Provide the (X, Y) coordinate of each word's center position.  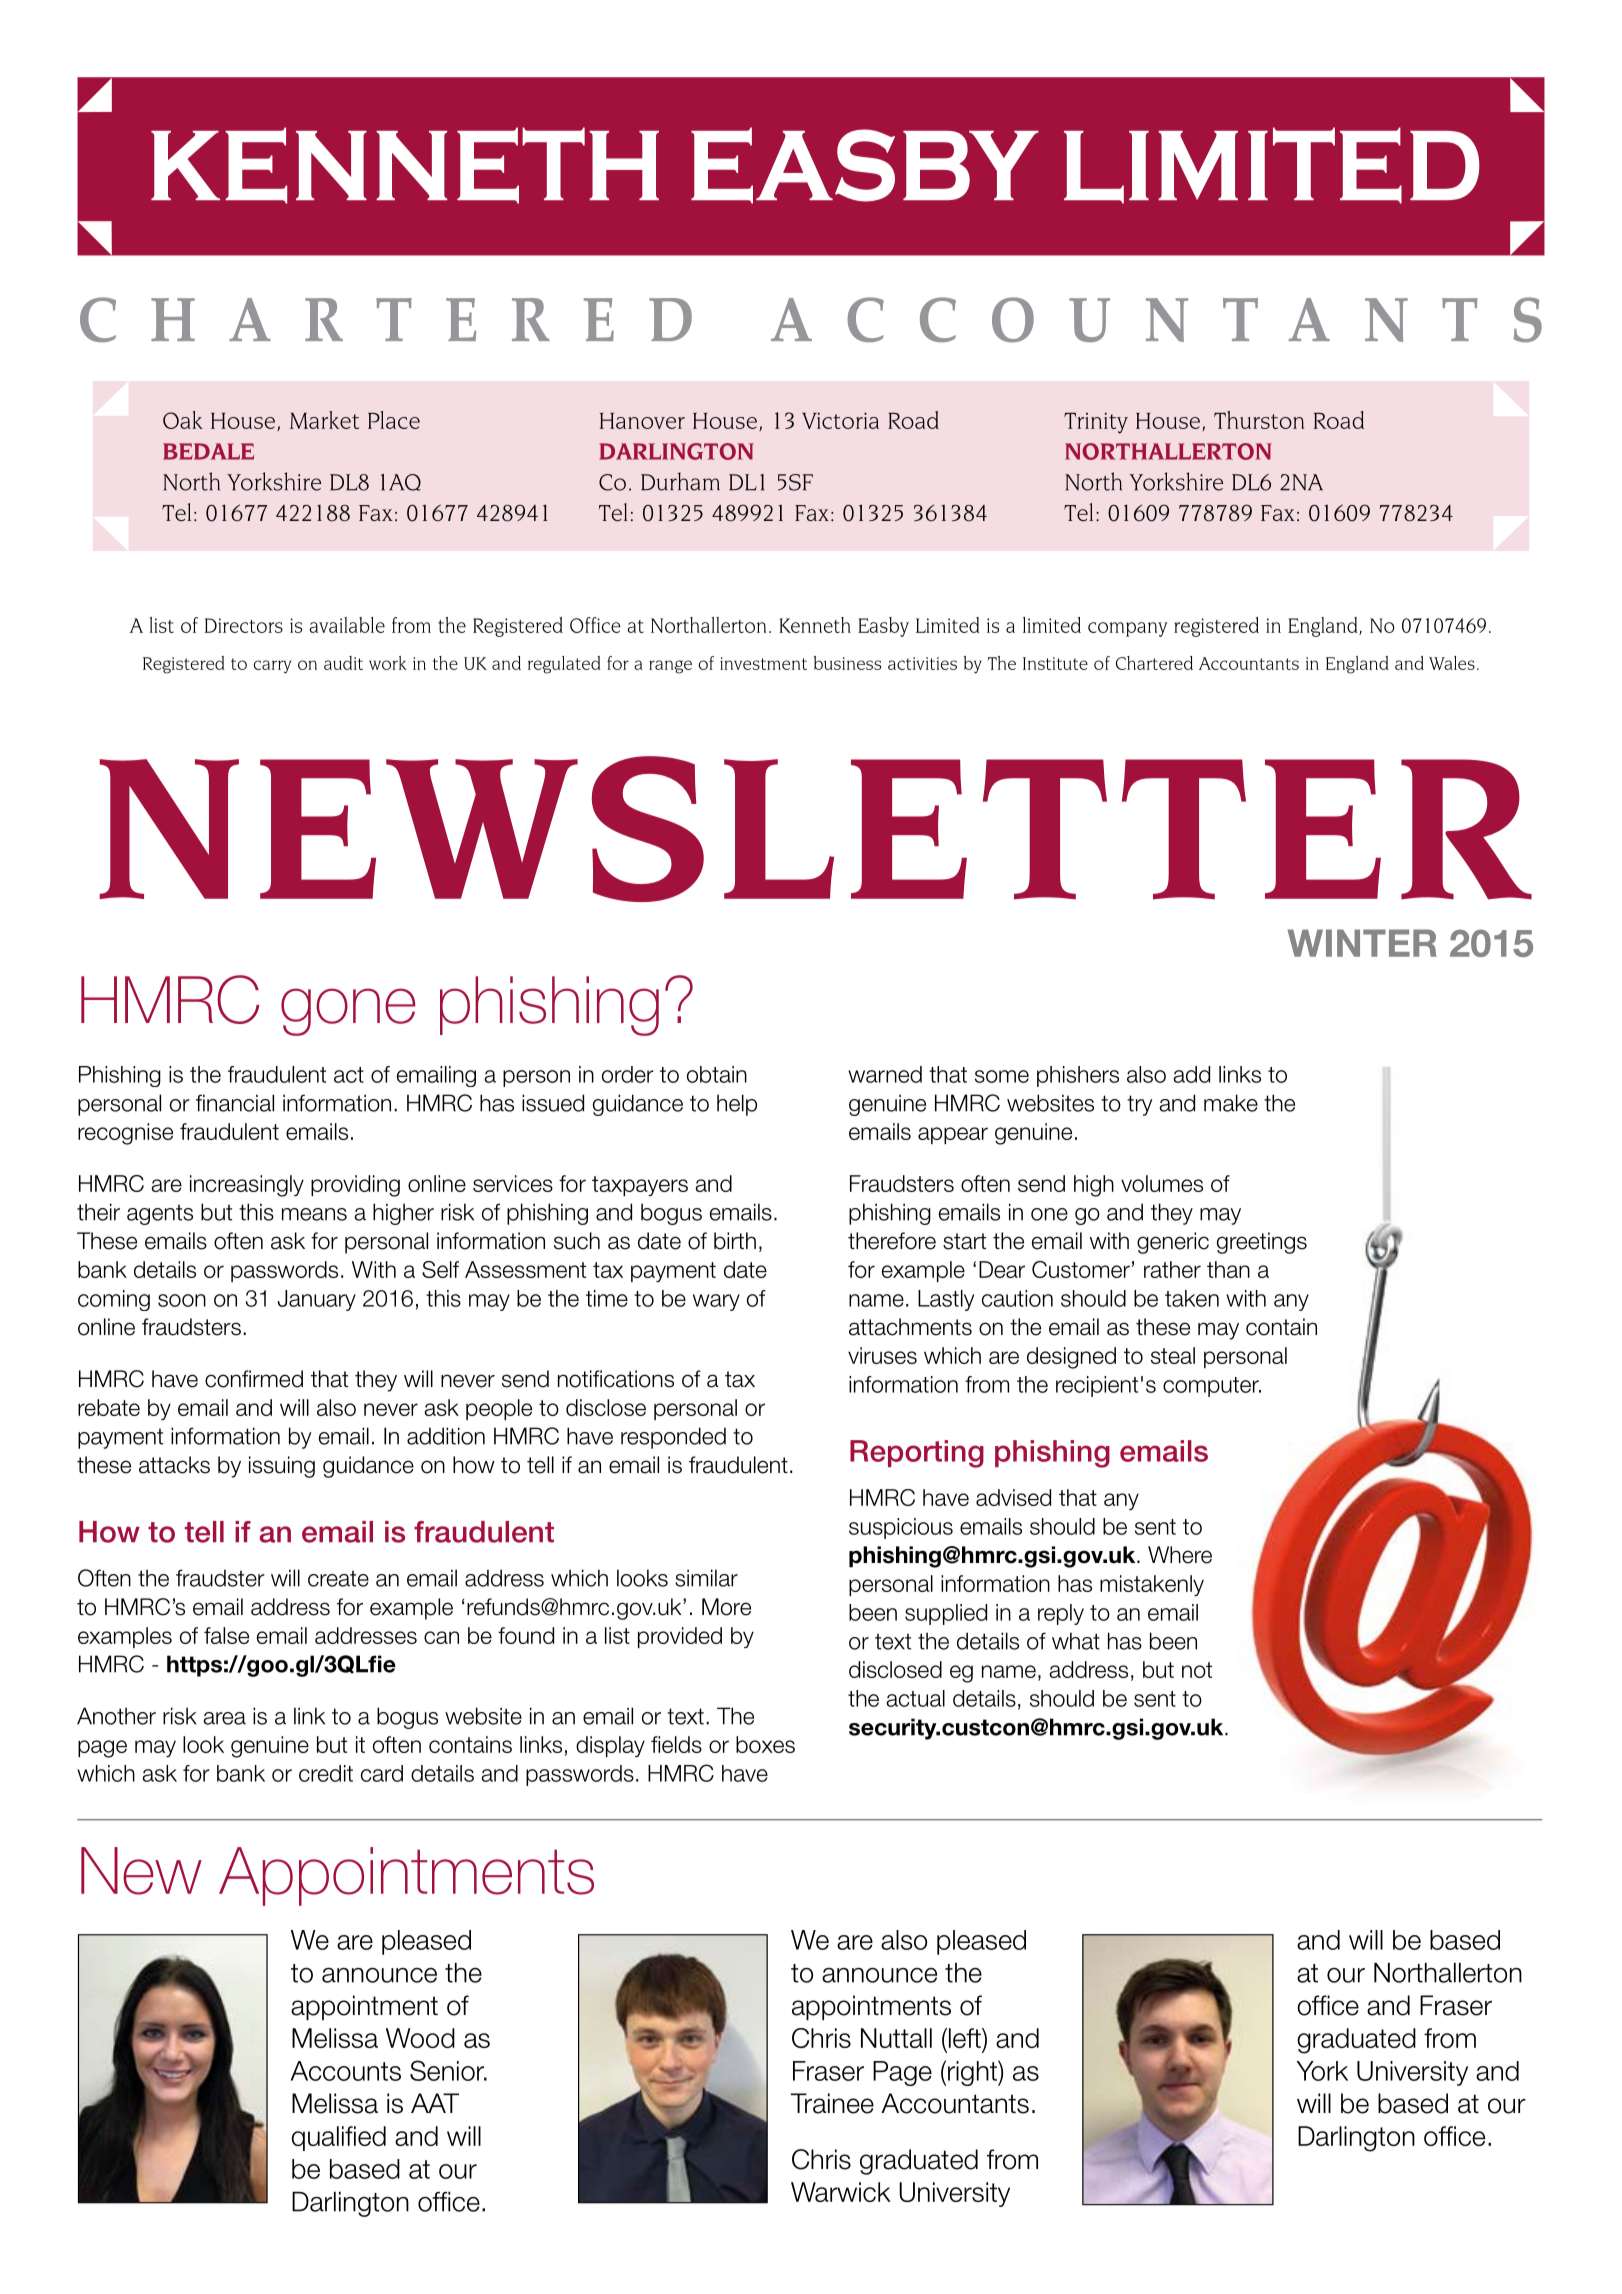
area (225, 1718)
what (1076, 1641)
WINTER (1362, 943)
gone (348, 1012)
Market (324, 420)
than (1228, 1269)
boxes (765, 1744)
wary (716, 1302)
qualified (339, 2138)
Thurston (1259, 420)
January (317, 1300)
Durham (680, 481)
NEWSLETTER (815, 829)
